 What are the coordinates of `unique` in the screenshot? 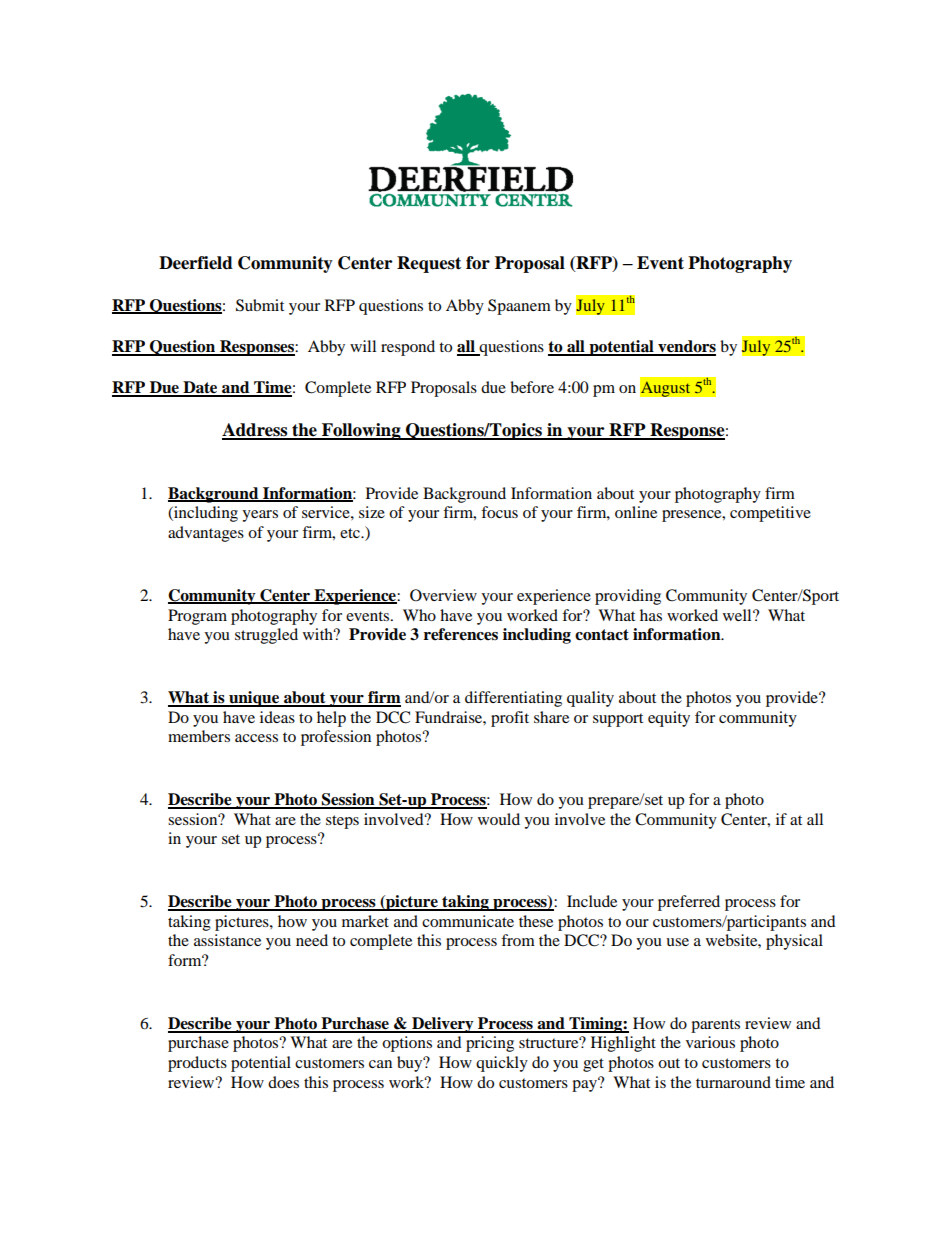 It's located at (254, 699).
